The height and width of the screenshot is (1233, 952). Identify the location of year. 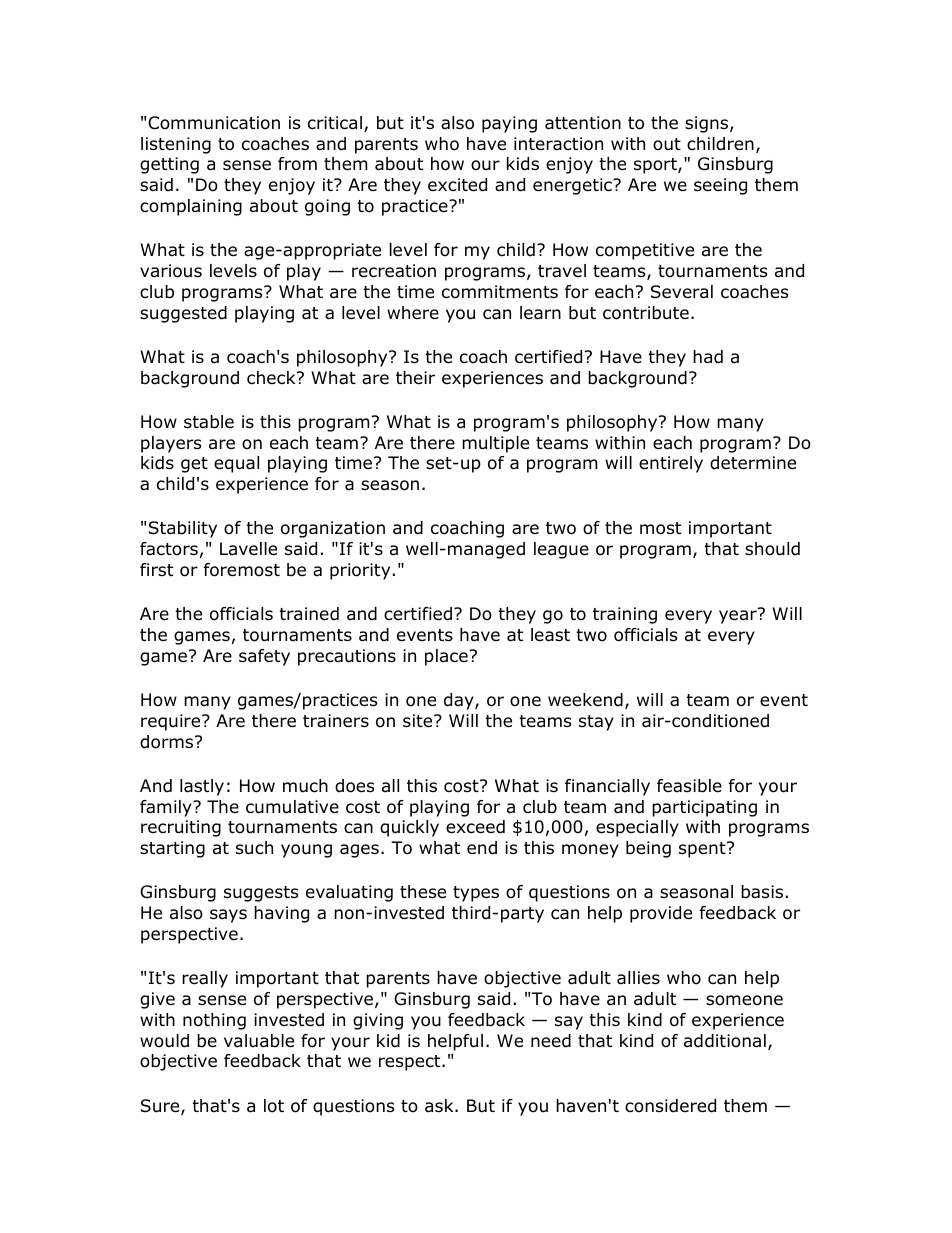
(739, 616).
